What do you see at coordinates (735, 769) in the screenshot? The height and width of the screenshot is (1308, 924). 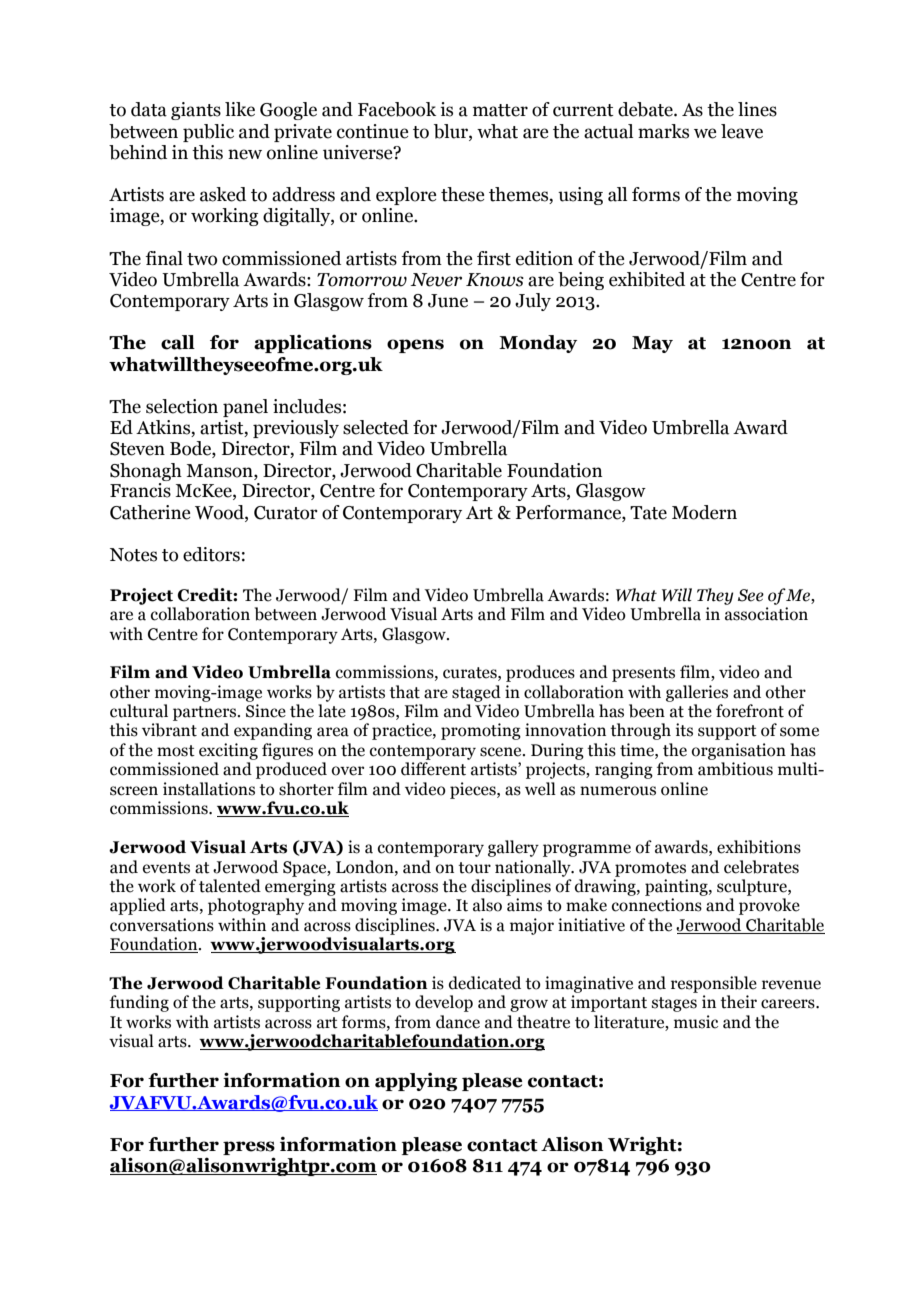 I see `ambitious` at bounding box center [735, 769].
